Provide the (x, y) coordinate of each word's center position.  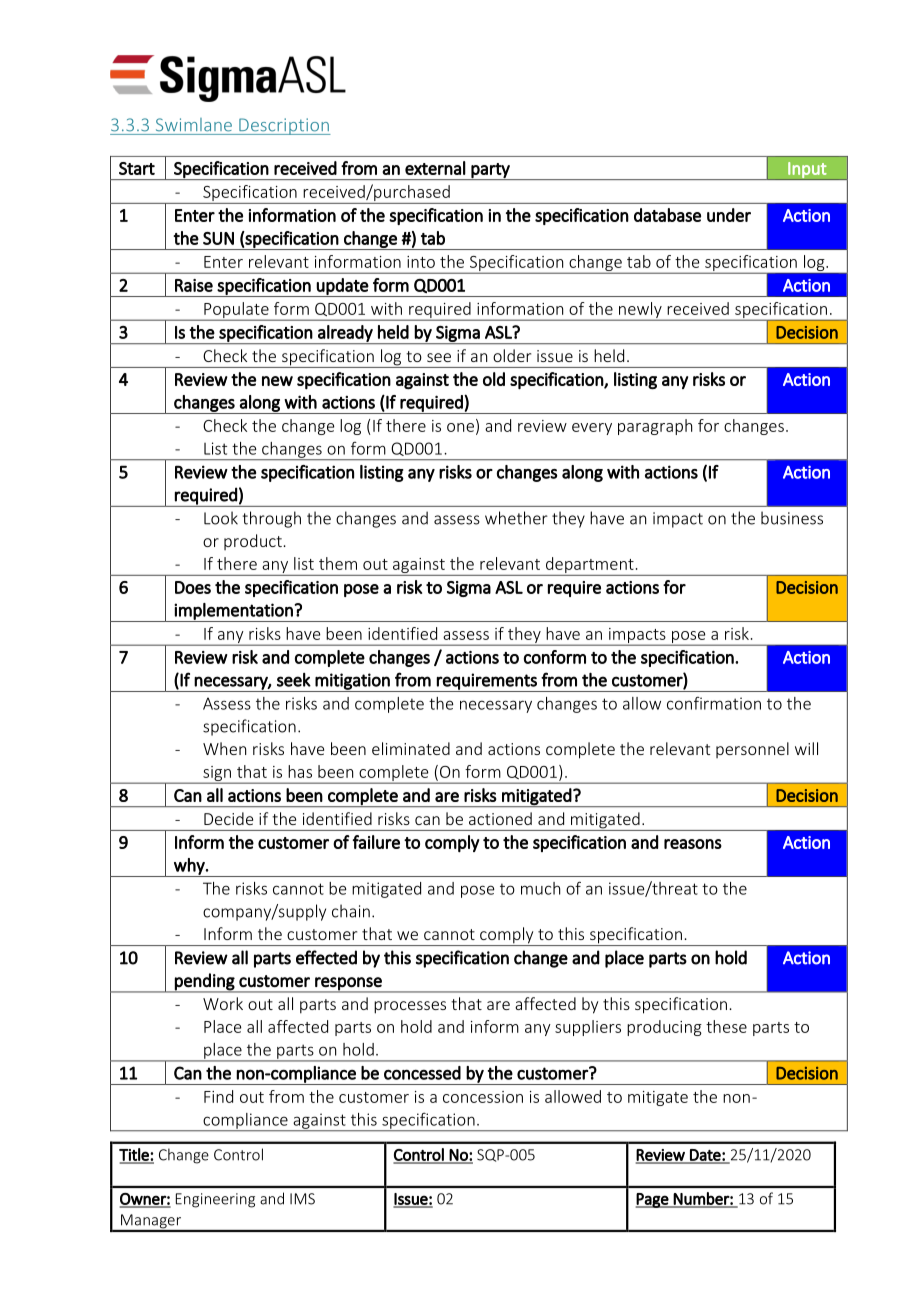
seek (294, 680)
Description (284, 126)
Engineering (215, 1200)
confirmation (714, 703)
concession (483, 1097)
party (491, 171)
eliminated (411, 748)
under (729, 215)
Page (653, 1200)
